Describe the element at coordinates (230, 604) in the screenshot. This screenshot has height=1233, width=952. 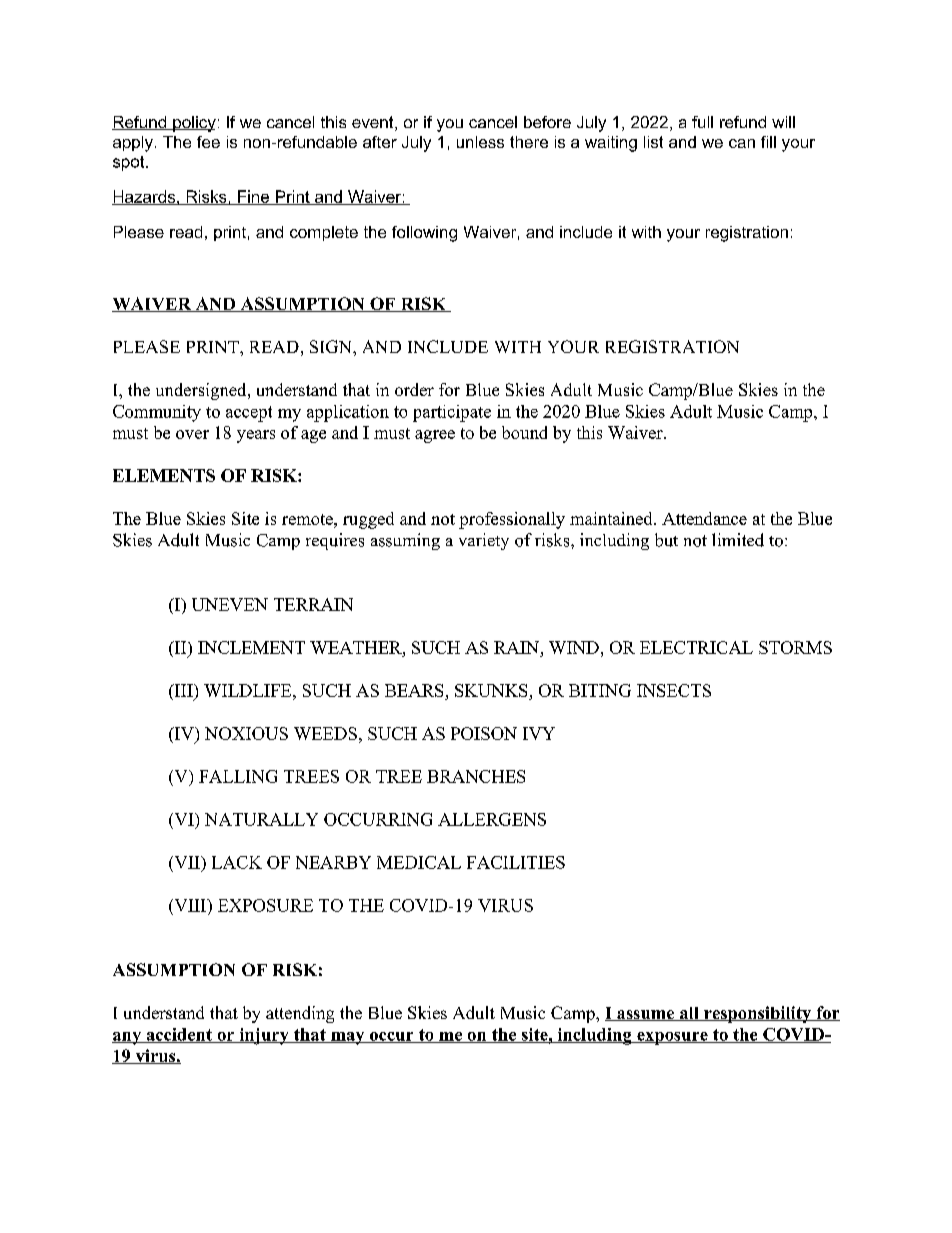
I see `UNEVEN` at that location.
